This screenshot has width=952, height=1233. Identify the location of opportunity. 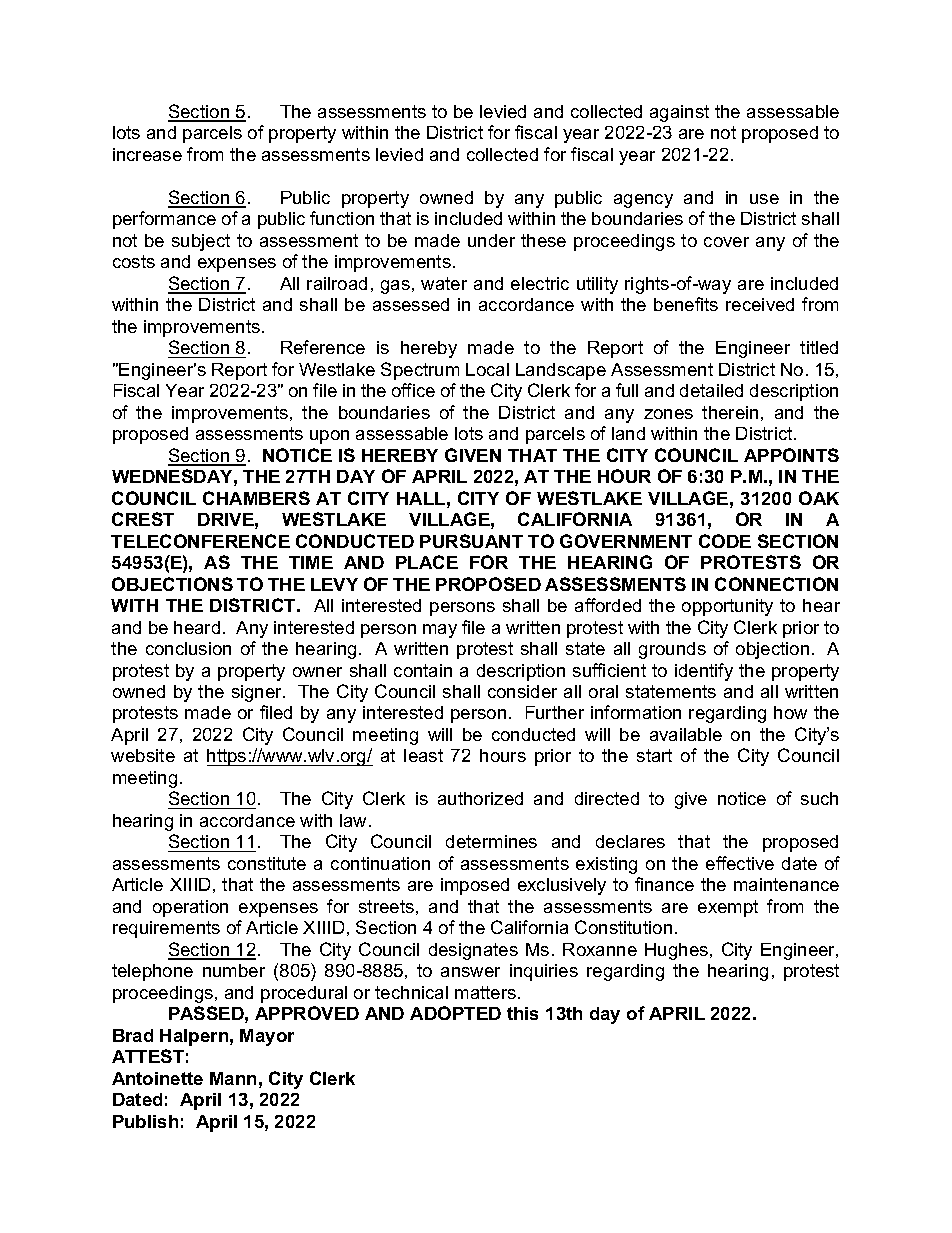
(727, 607).
